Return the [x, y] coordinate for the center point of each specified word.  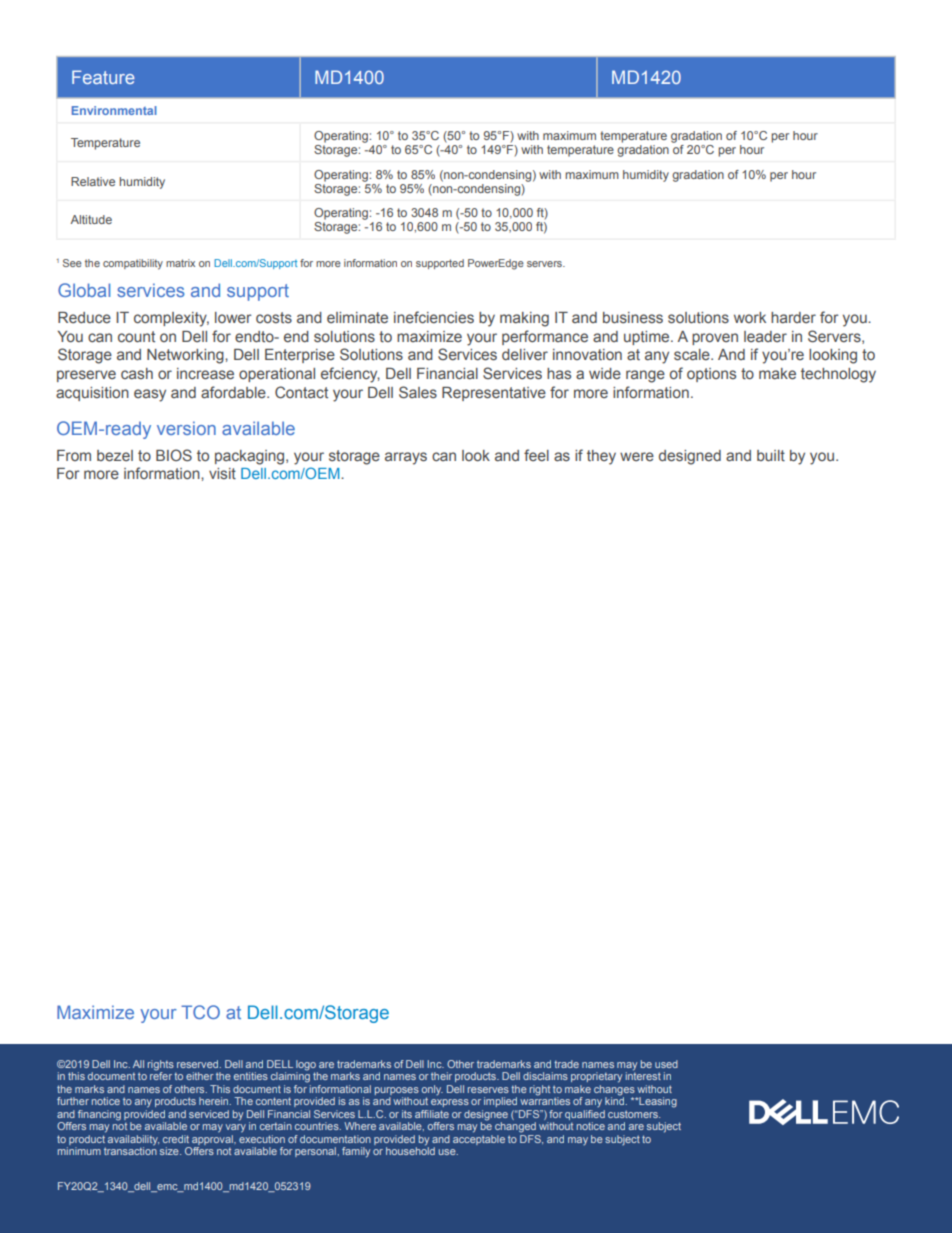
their [441, 1076]
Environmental [114, 110]
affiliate [432, 1114]
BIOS [174, 455]
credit [176, 1139]
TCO [200, 1012]
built [771, 455]
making [524, 319]
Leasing [657, 1102]
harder [793, 317]
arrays [406, 458]
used [666, 1064]
